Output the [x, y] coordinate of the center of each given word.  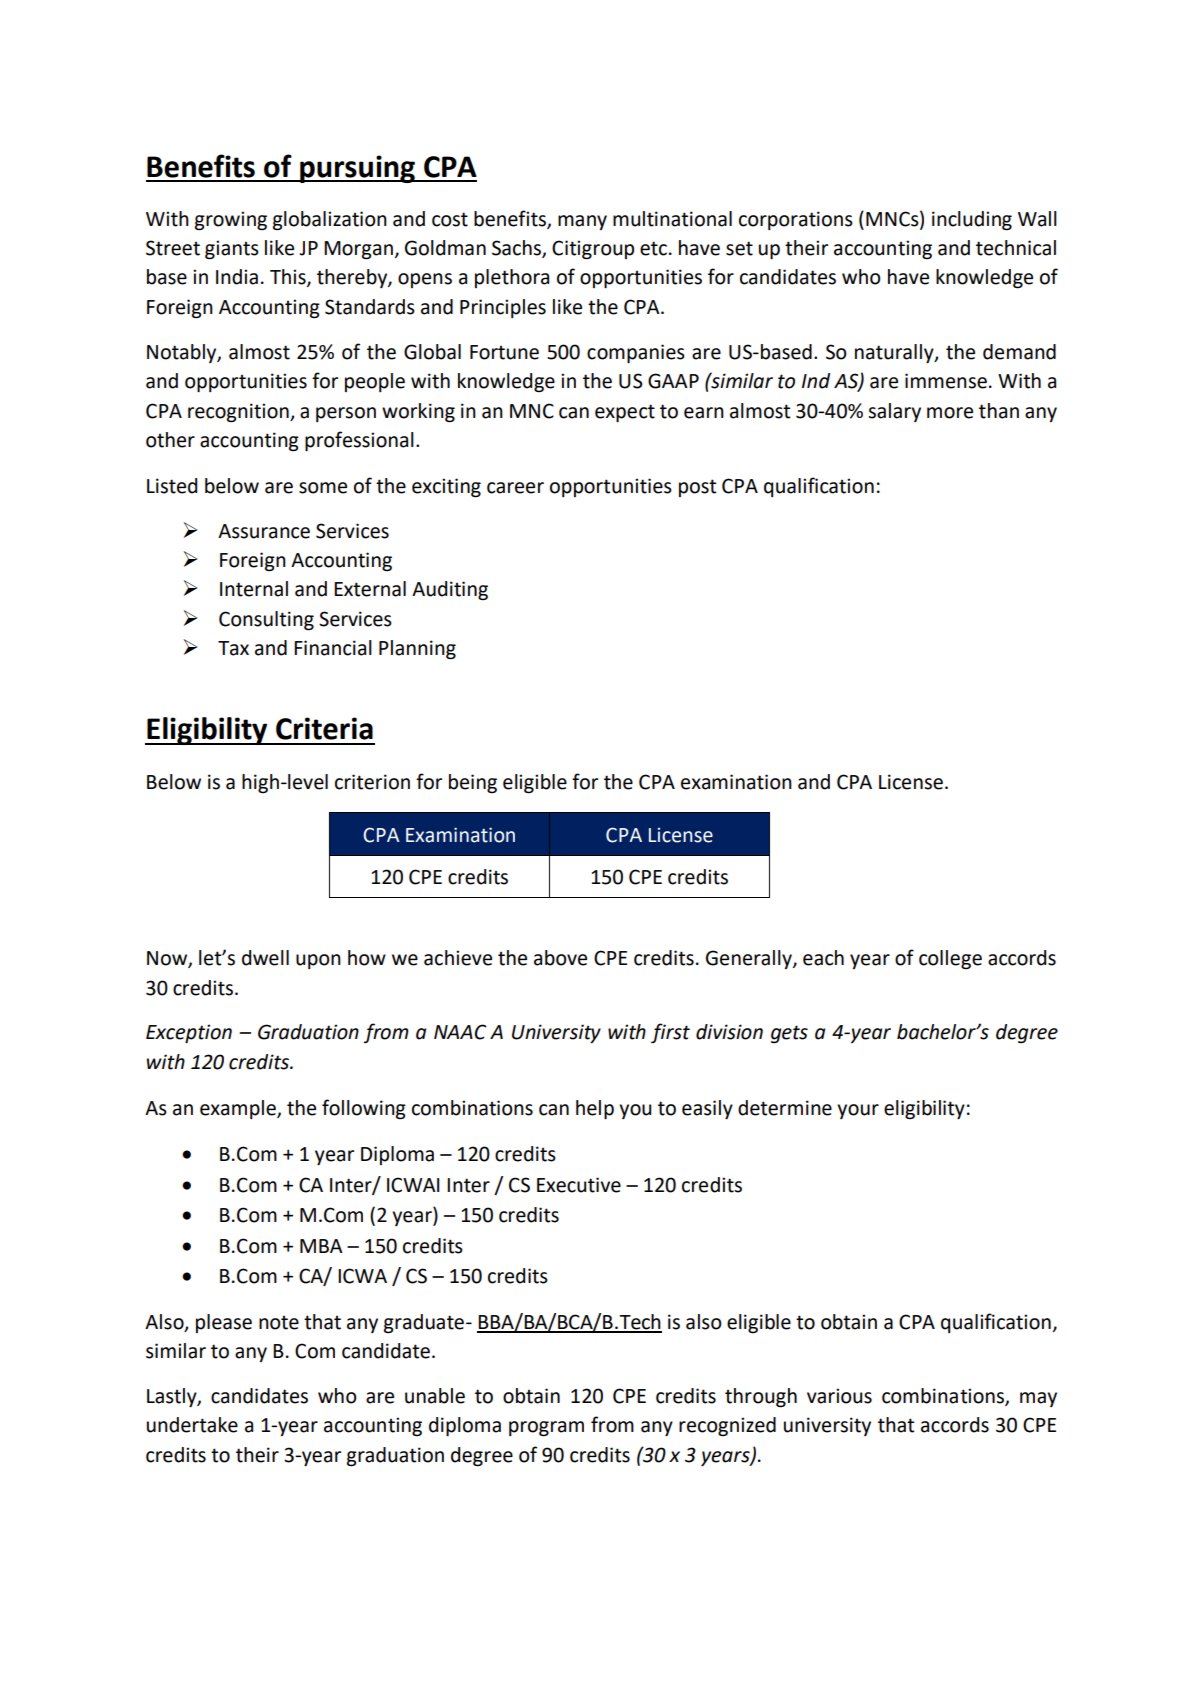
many [582, 222]
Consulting [266, 621]
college [950, 960]
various [839, 1396]
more [950, 413]
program [546, 1429]
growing [231, 221]
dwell [265, 958]
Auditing [450, 591]
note [279, 1323]
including [972, 221]
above [560, 958]
